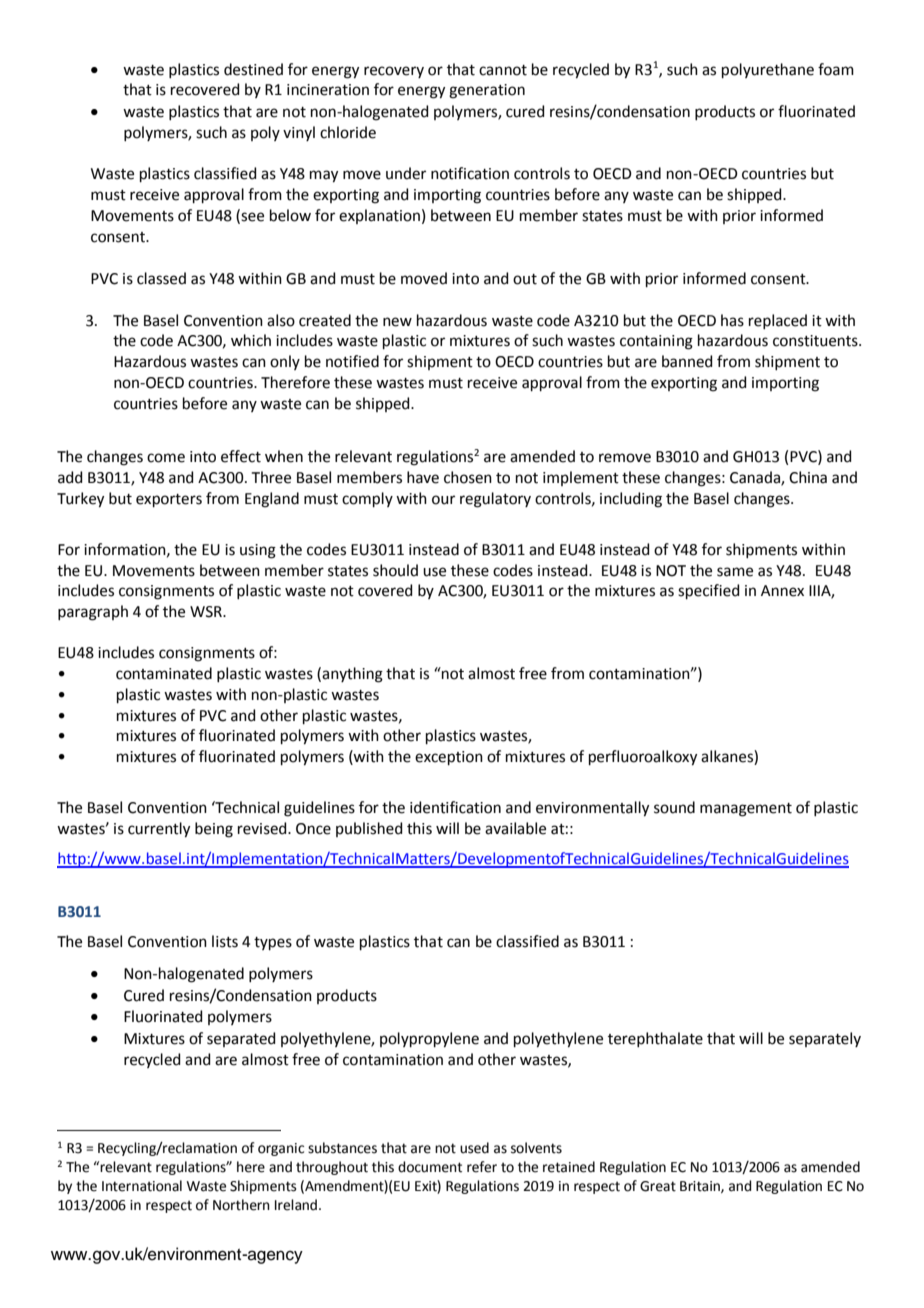 This screenshot has height=1308, width=924. What do you see at coordinates (468, 477) in the screenshot?
I see `chosen` at bounding box center [468, 477].
